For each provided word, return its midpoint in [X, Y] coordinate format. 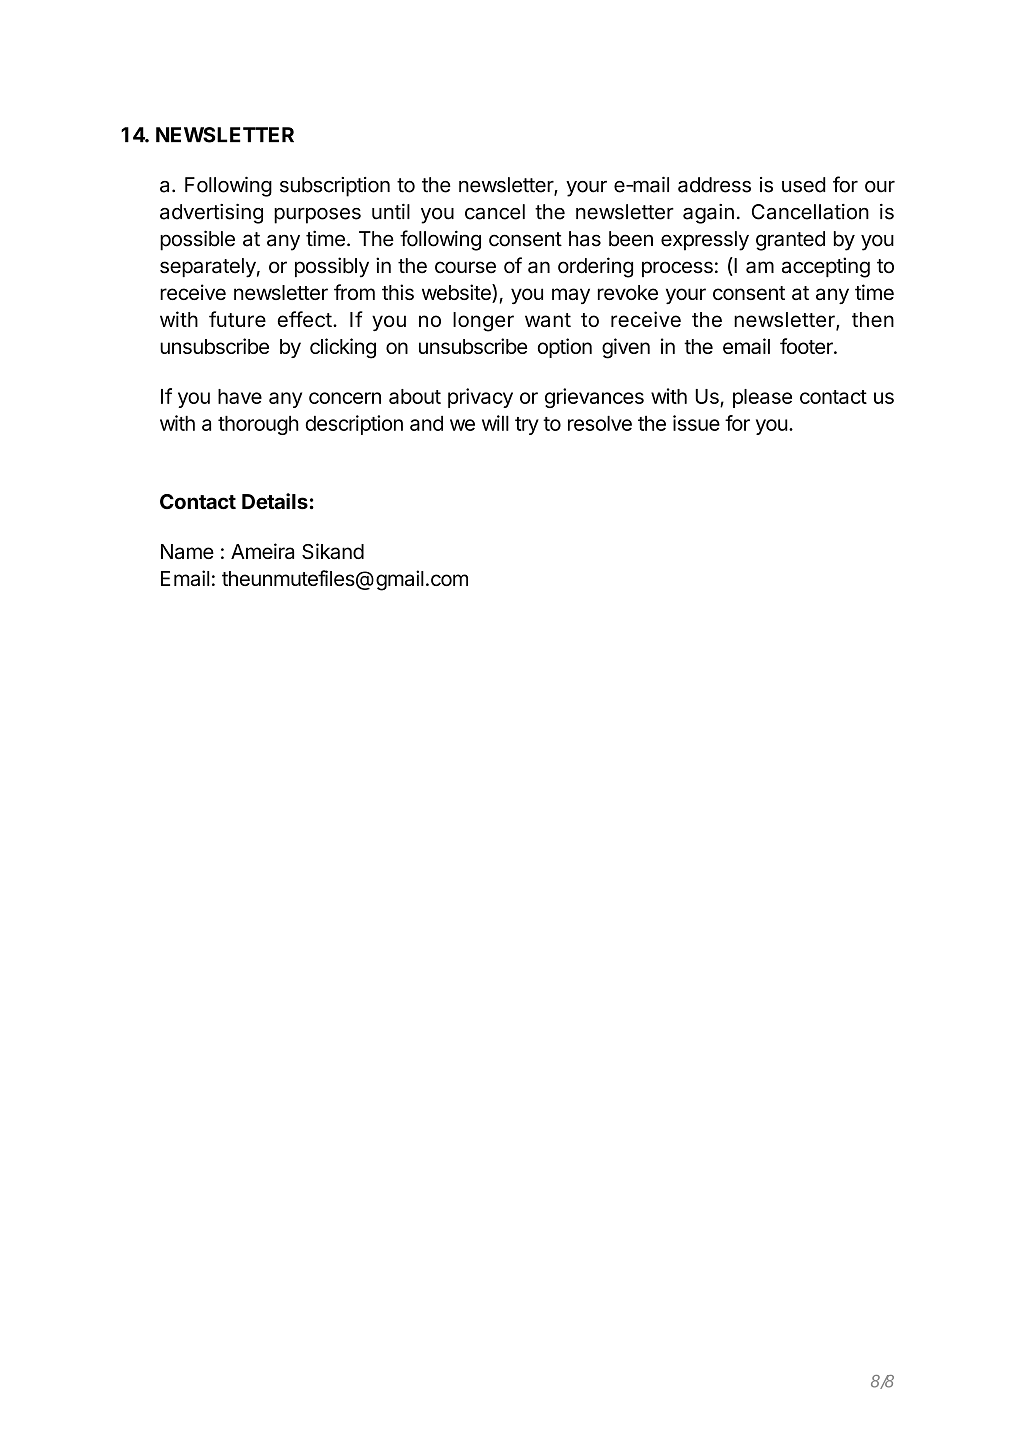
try [527, 426]
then [873, 319]
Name [187, 551]
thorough [258, 425]
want [548, 320]
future [237, 319]
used [804, 185]
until [391, 212]
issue [696, 423]
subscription [335, 187]
